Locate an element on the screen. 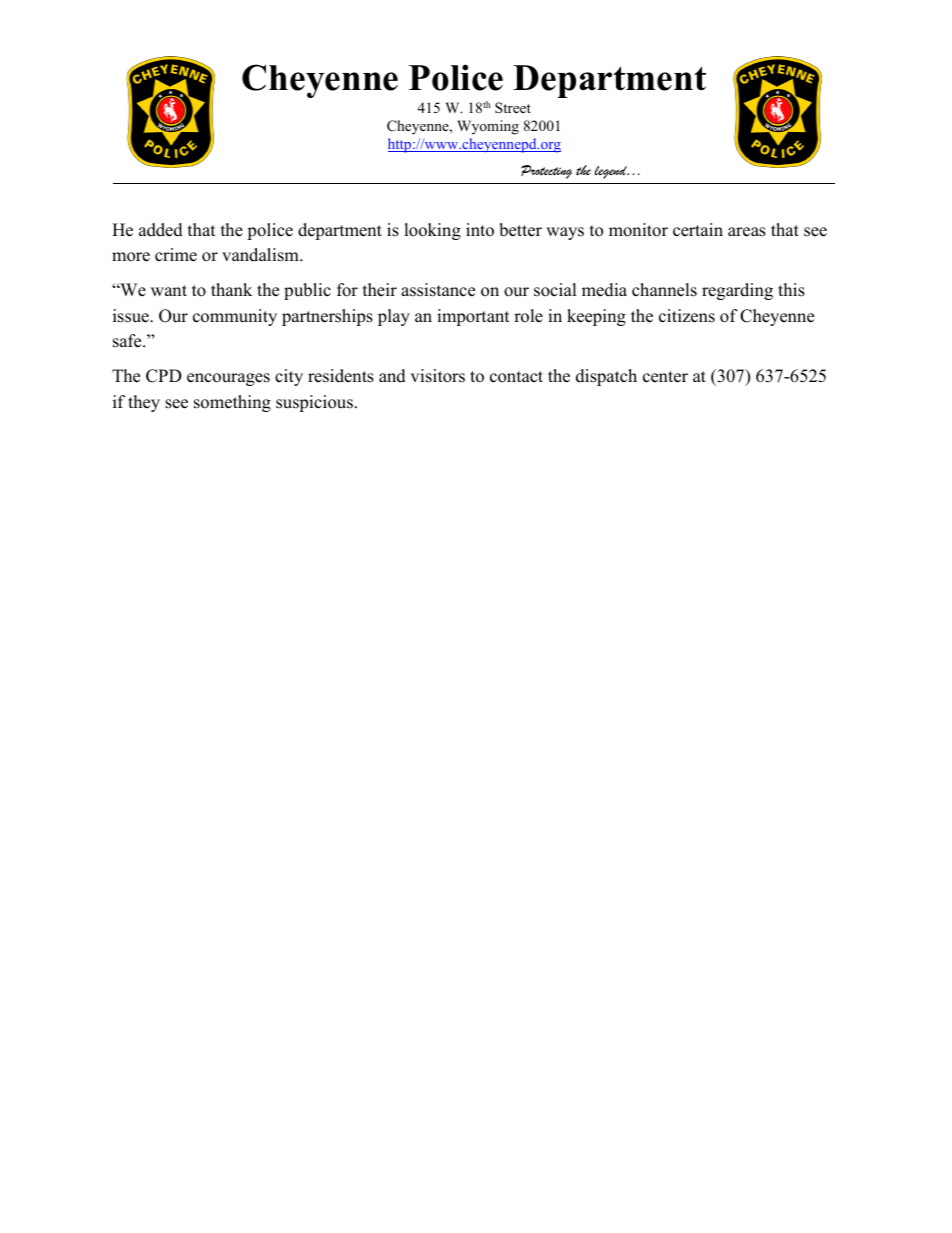  Wyoming is located at coordinates (488, 127).
